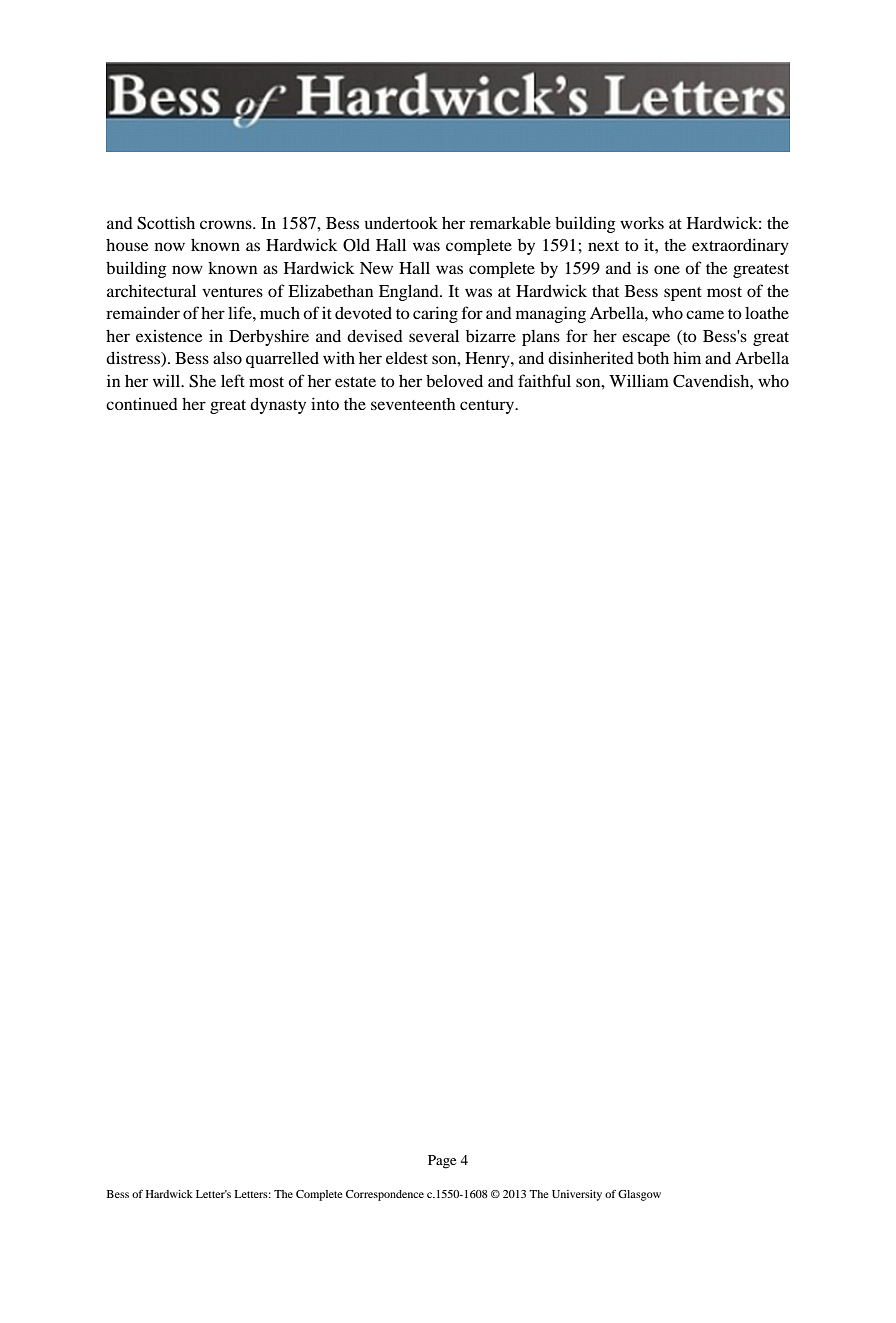  I want to click on undertook, so click(401, 223).
